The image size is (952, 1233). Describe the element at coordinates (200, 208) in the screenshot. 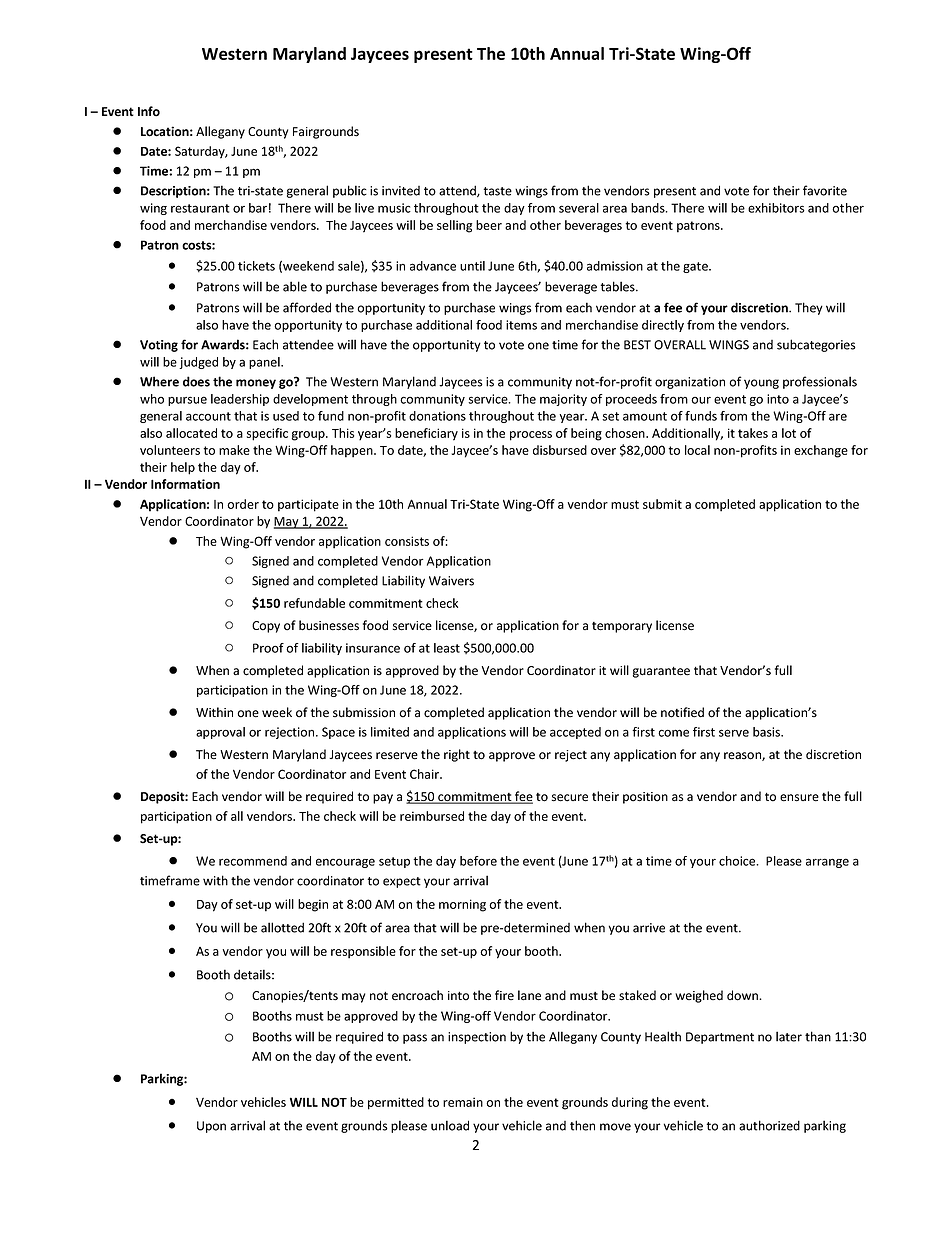

I see `restaurant` at that location.
